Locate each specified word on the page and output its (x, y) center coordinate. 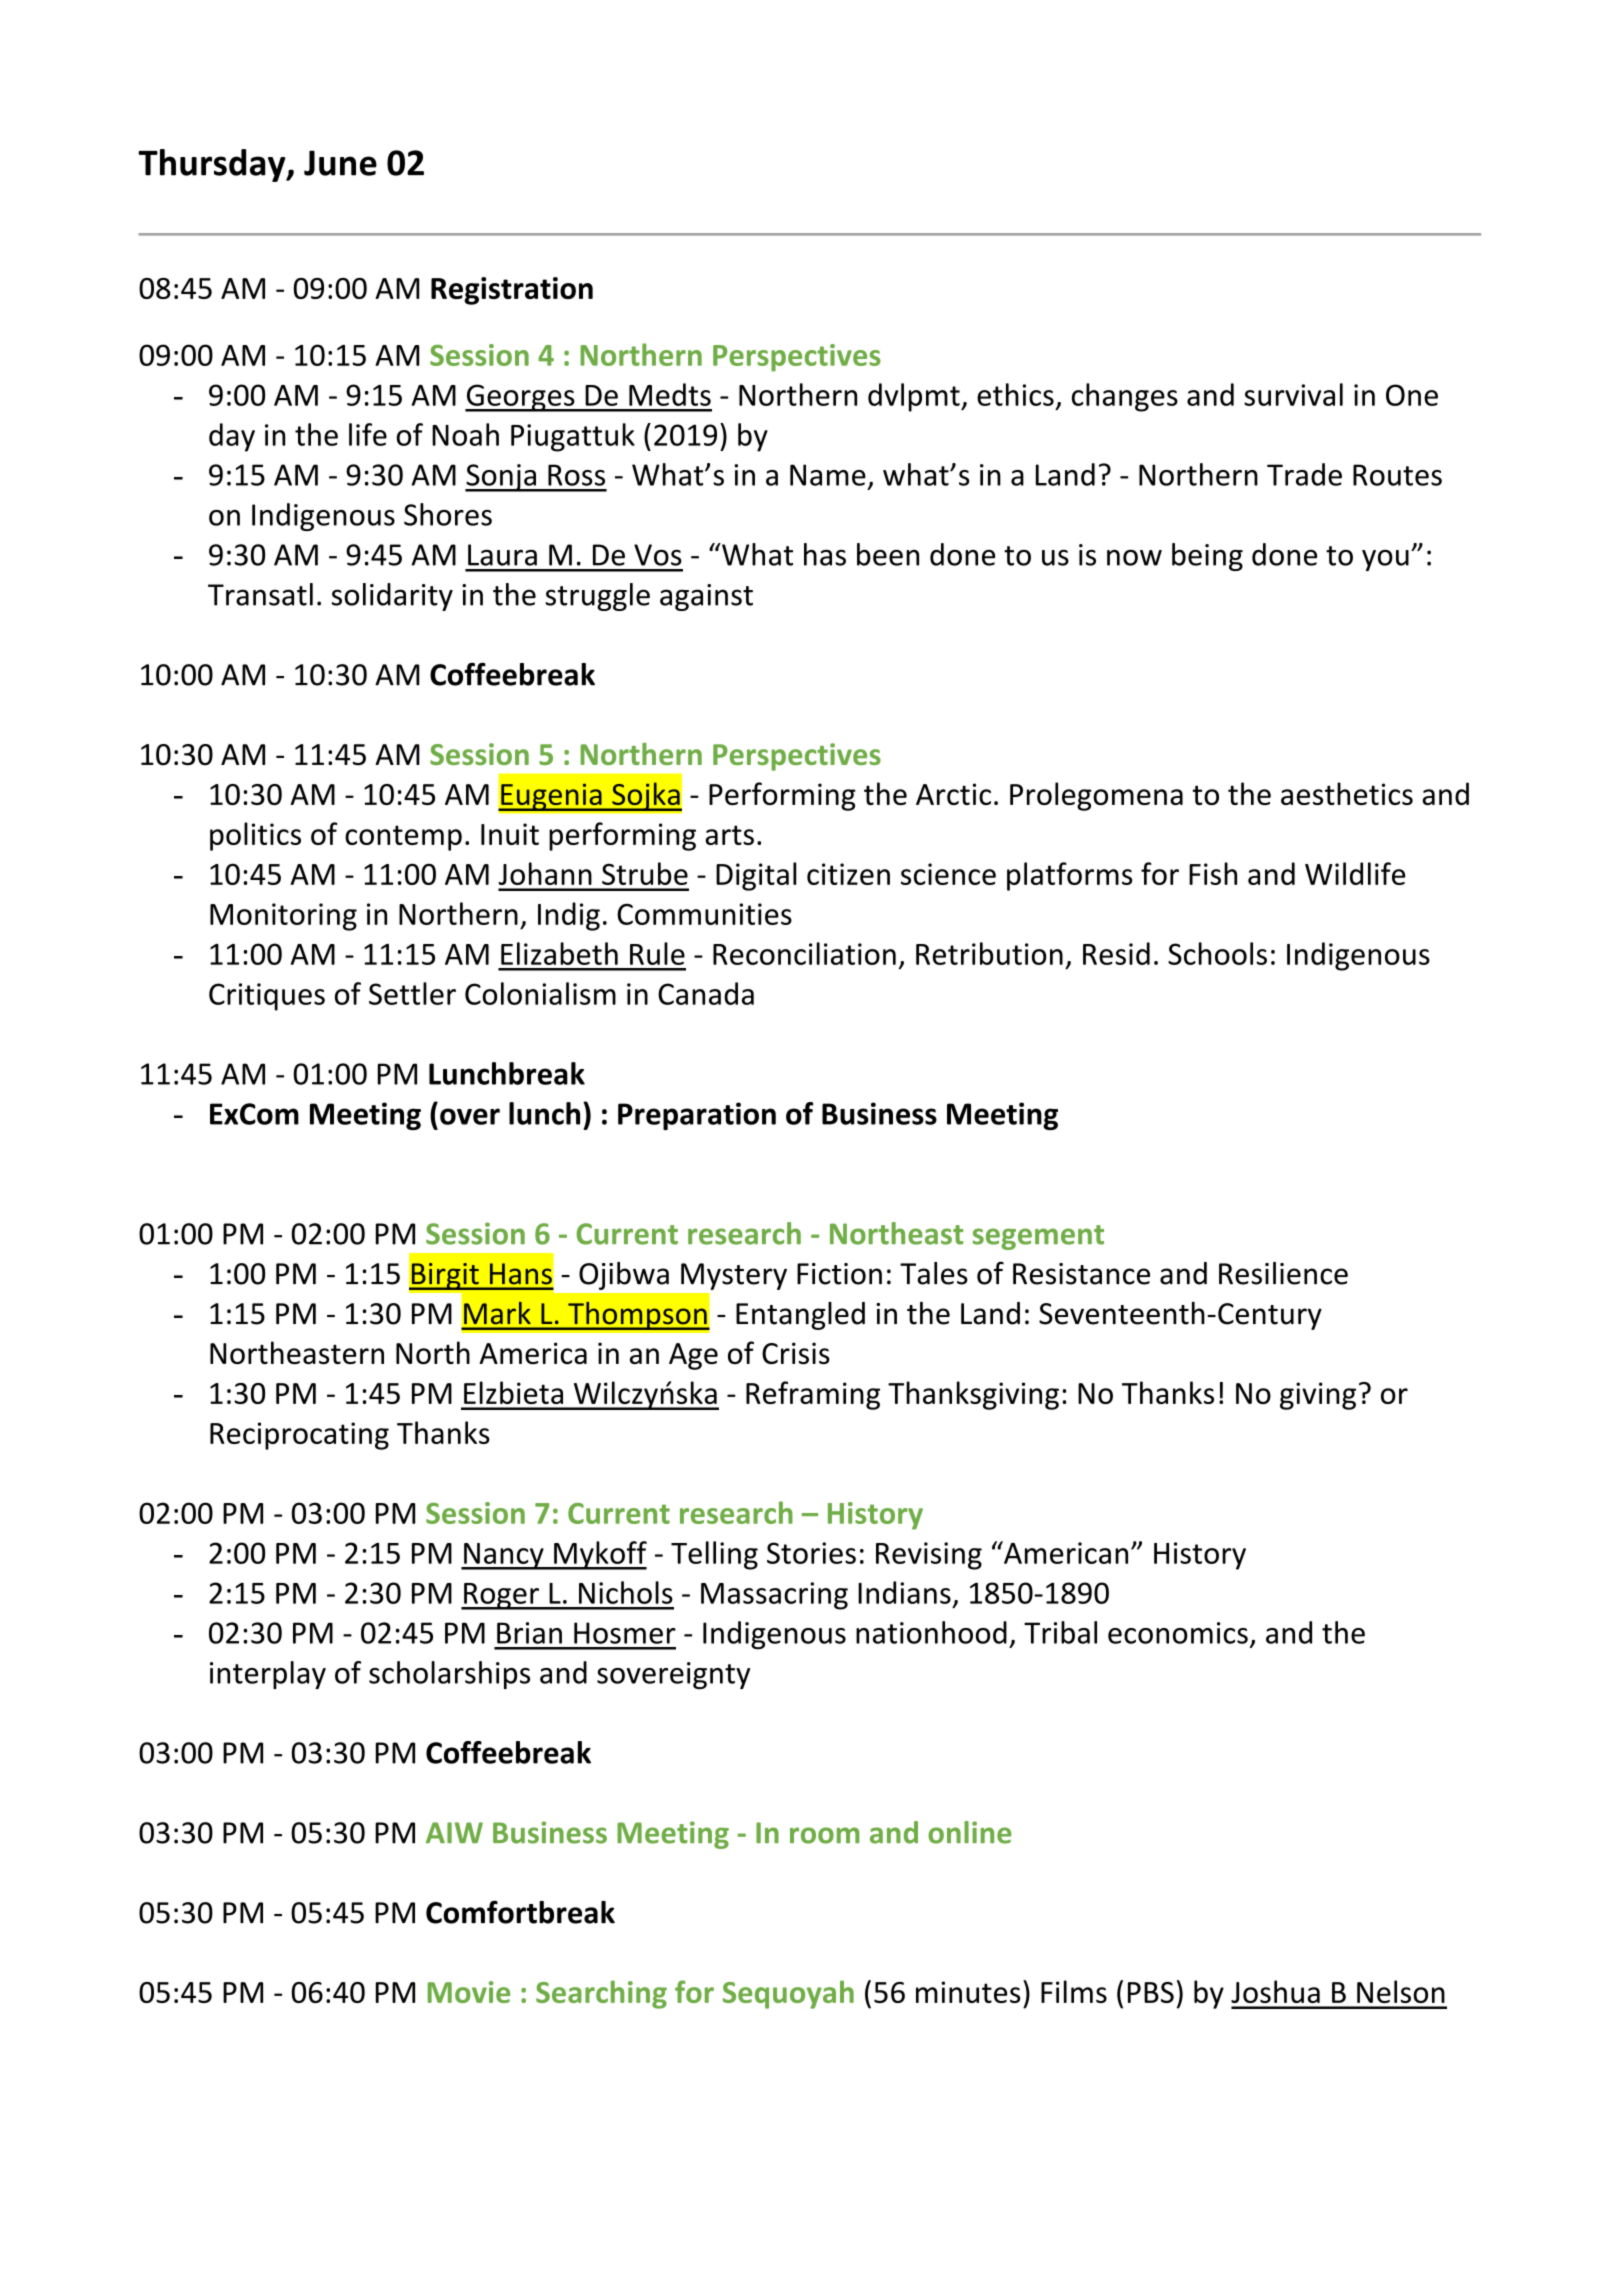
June (340, 163)
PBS (1151, 1992)
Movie (469, 1992)
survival (1293, 394)
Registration (512, 291)
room (825, 1835)
